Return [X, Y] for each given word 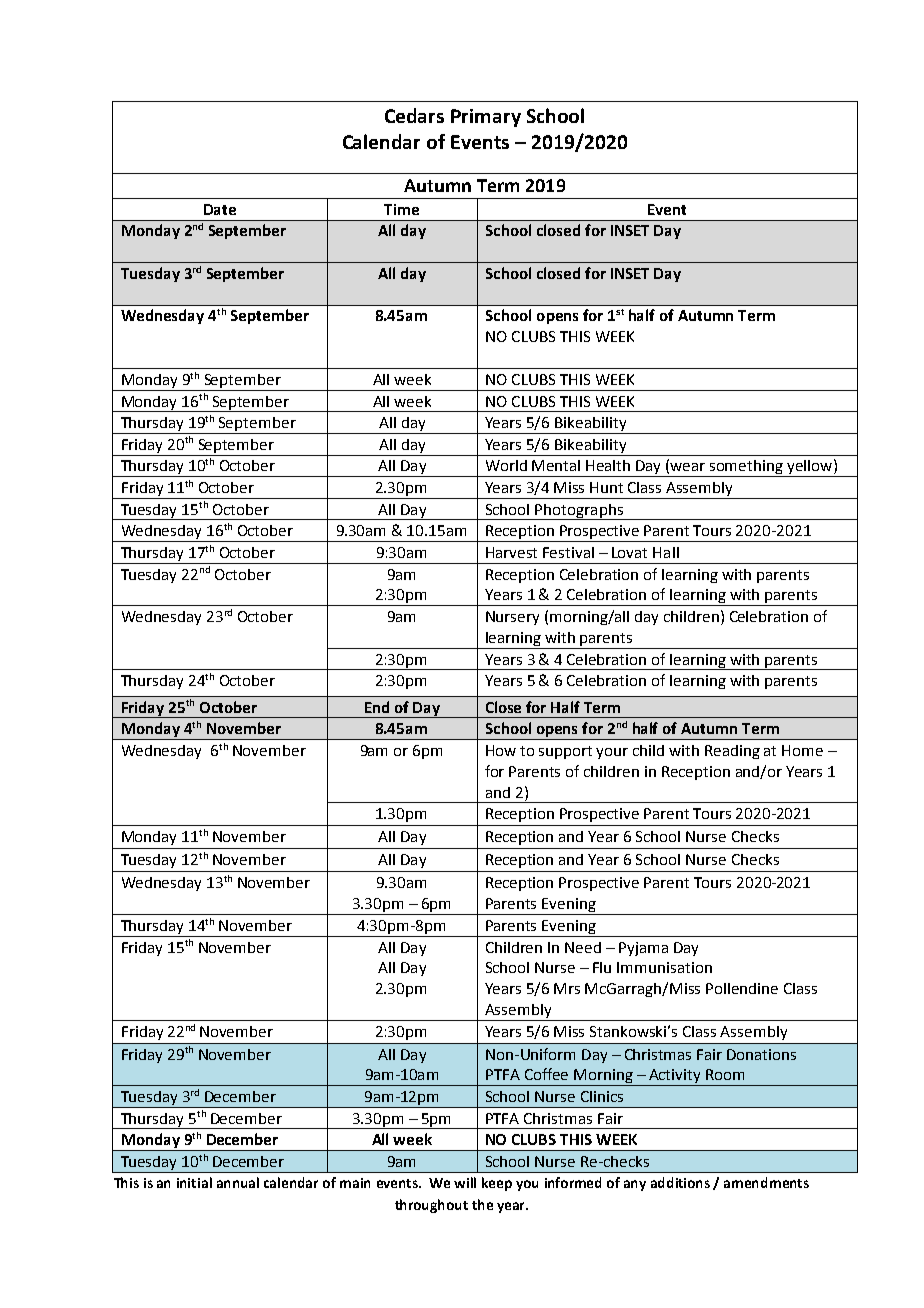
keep [497, 1184]
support [565, 752]
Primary [486, 118]
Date [220, 209]
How [501, 750]
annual [238, 1182]
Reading [732, 752]
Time [401, 209]
